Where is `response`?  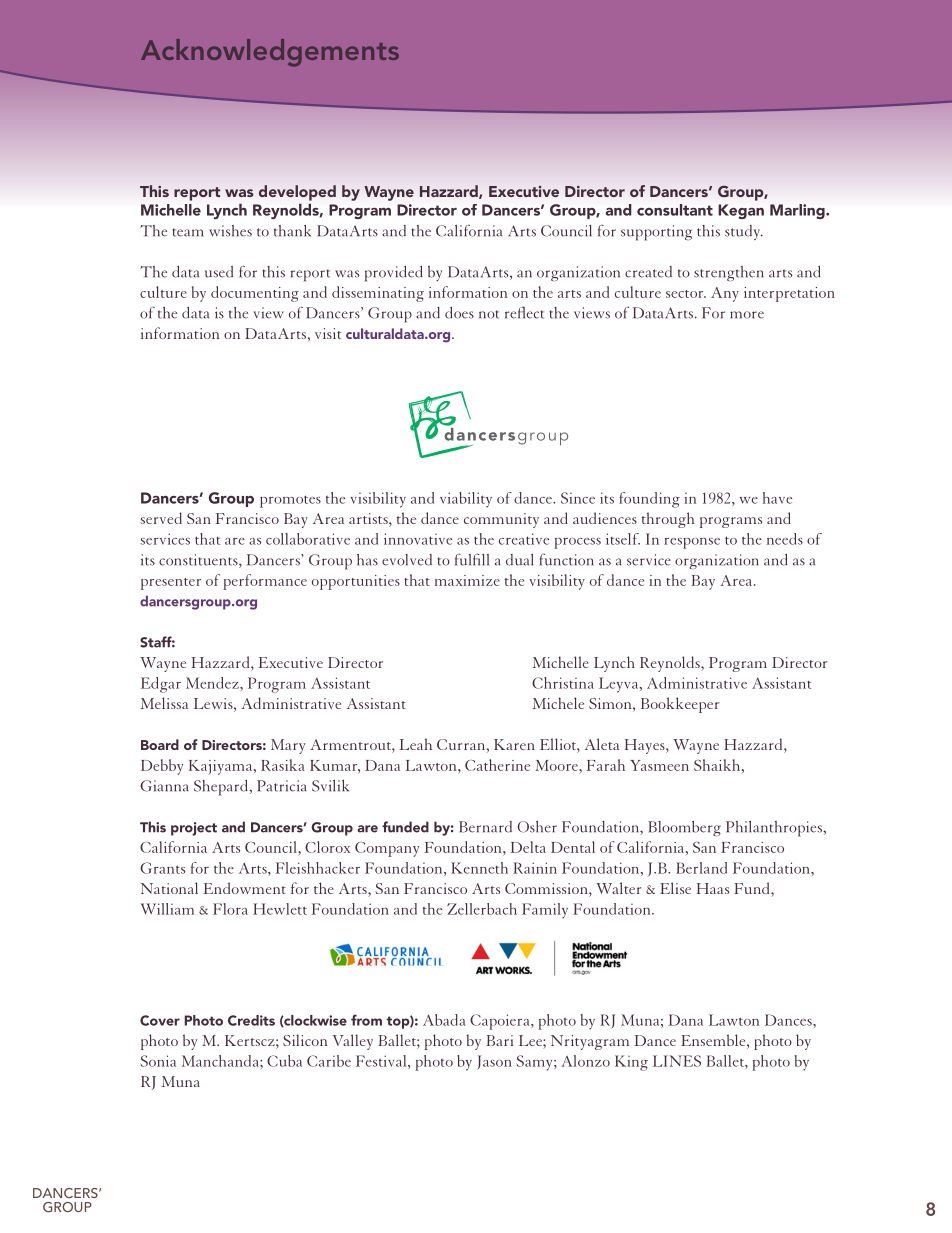 response is located at coordinates (692, 543).
